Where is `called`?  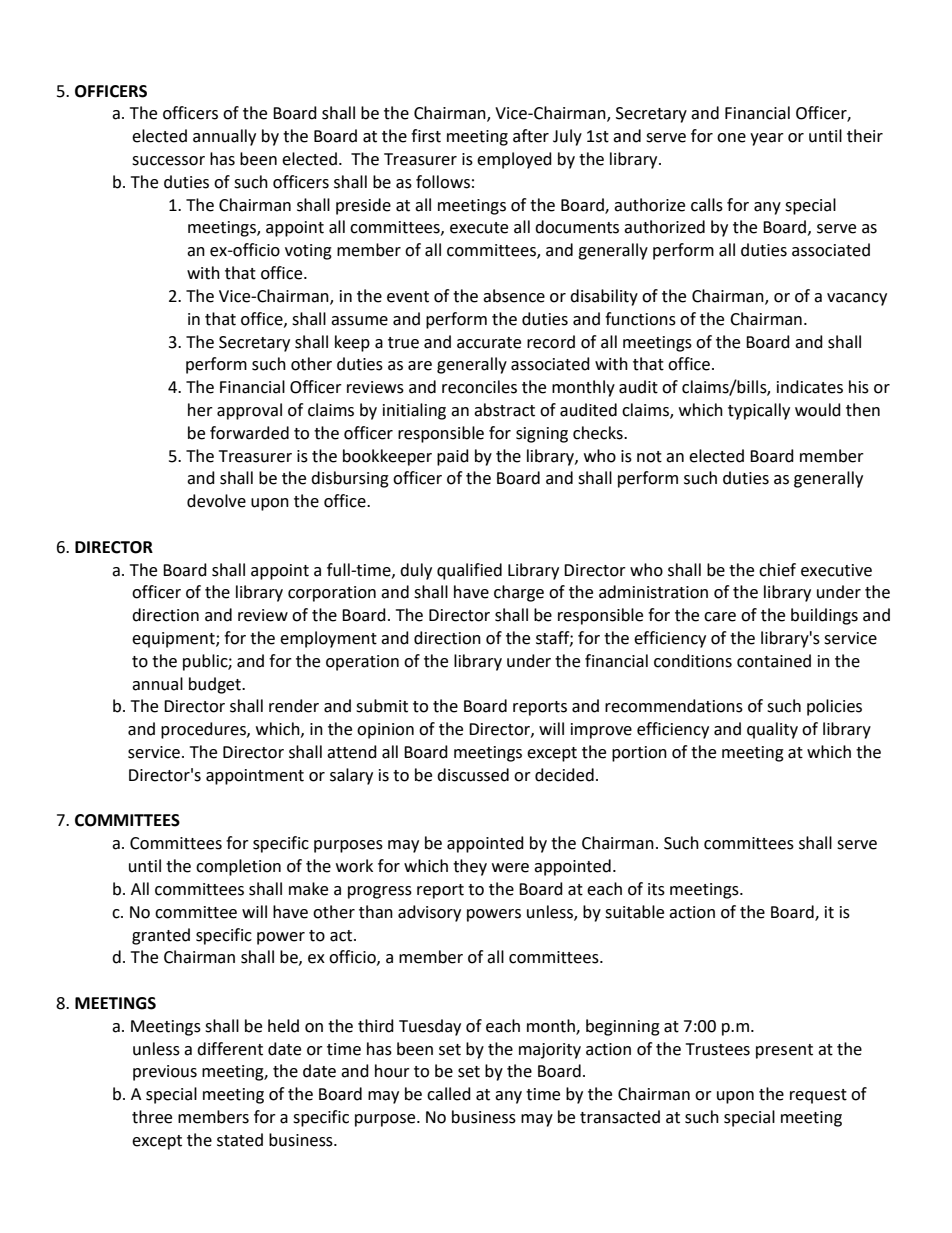
called is located at coordinates (449, 1094).
